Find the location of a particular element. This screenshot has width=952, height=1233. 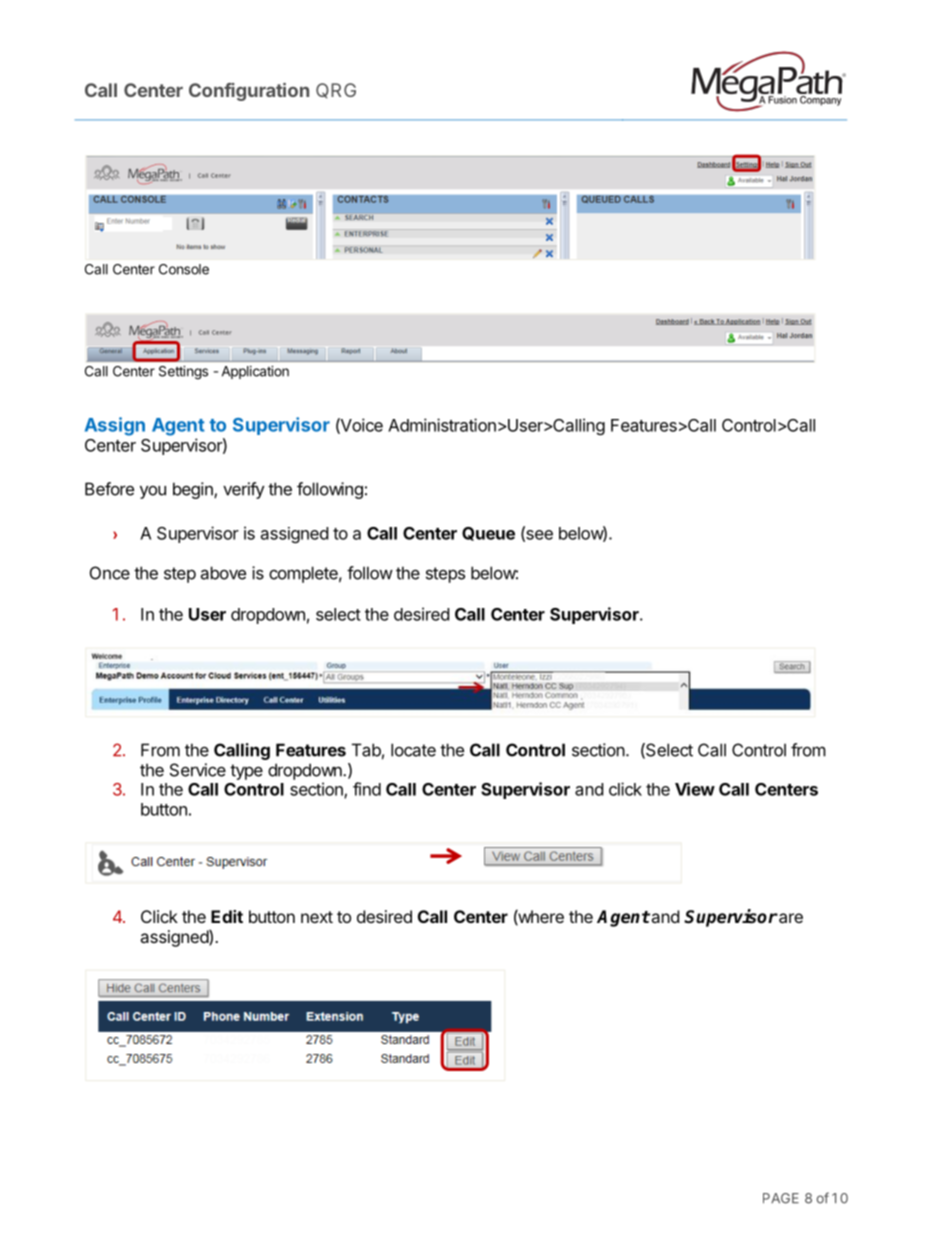

locate is located at coordinates (413, 750).
